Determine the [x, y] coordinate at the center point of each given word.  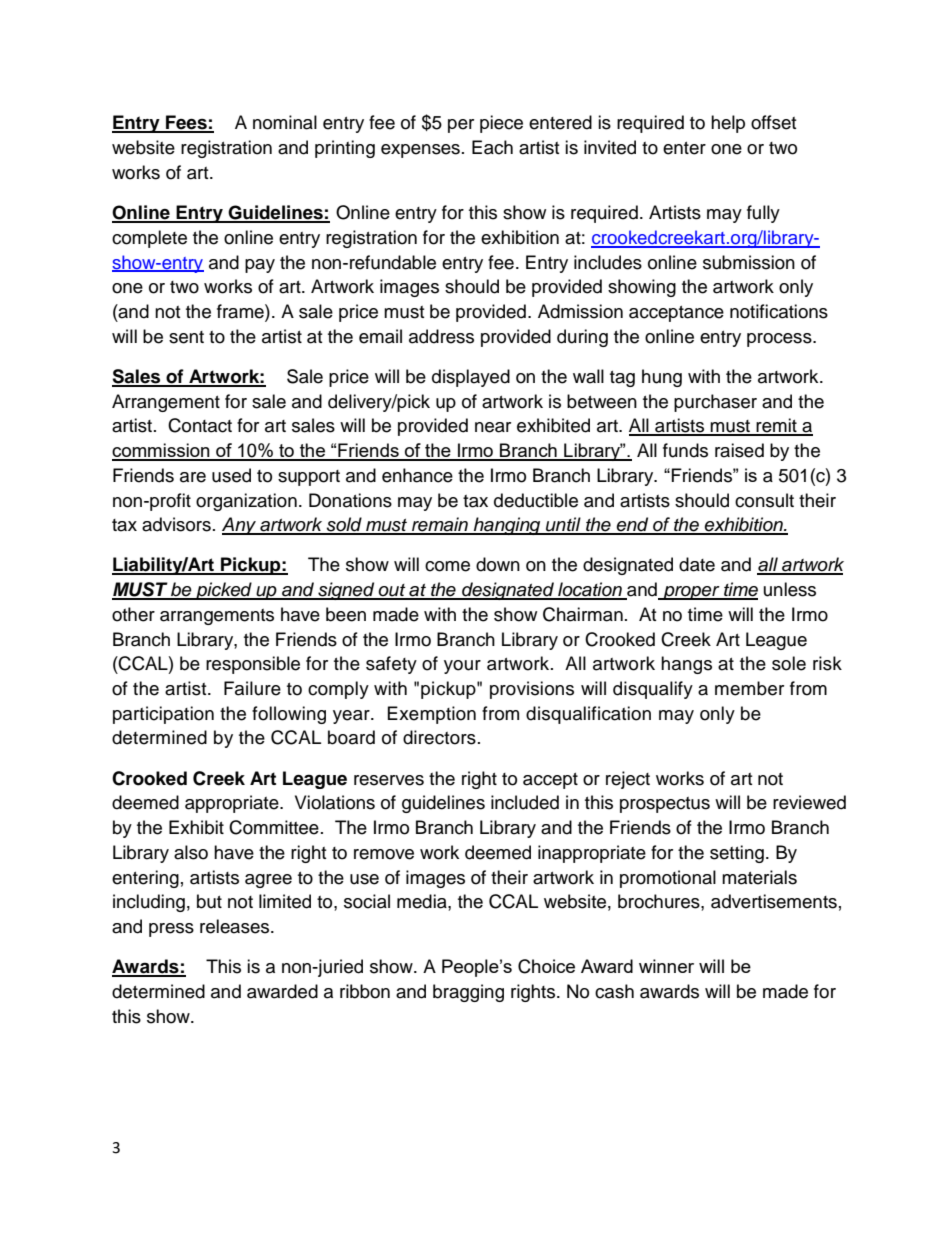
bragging [468, 993]
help [728, 124]
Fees [186, 123]
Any [240, 526]
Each [492, 147]
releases [236, 926]
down [498, 564]
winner [666, 966]
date [697, 564]
